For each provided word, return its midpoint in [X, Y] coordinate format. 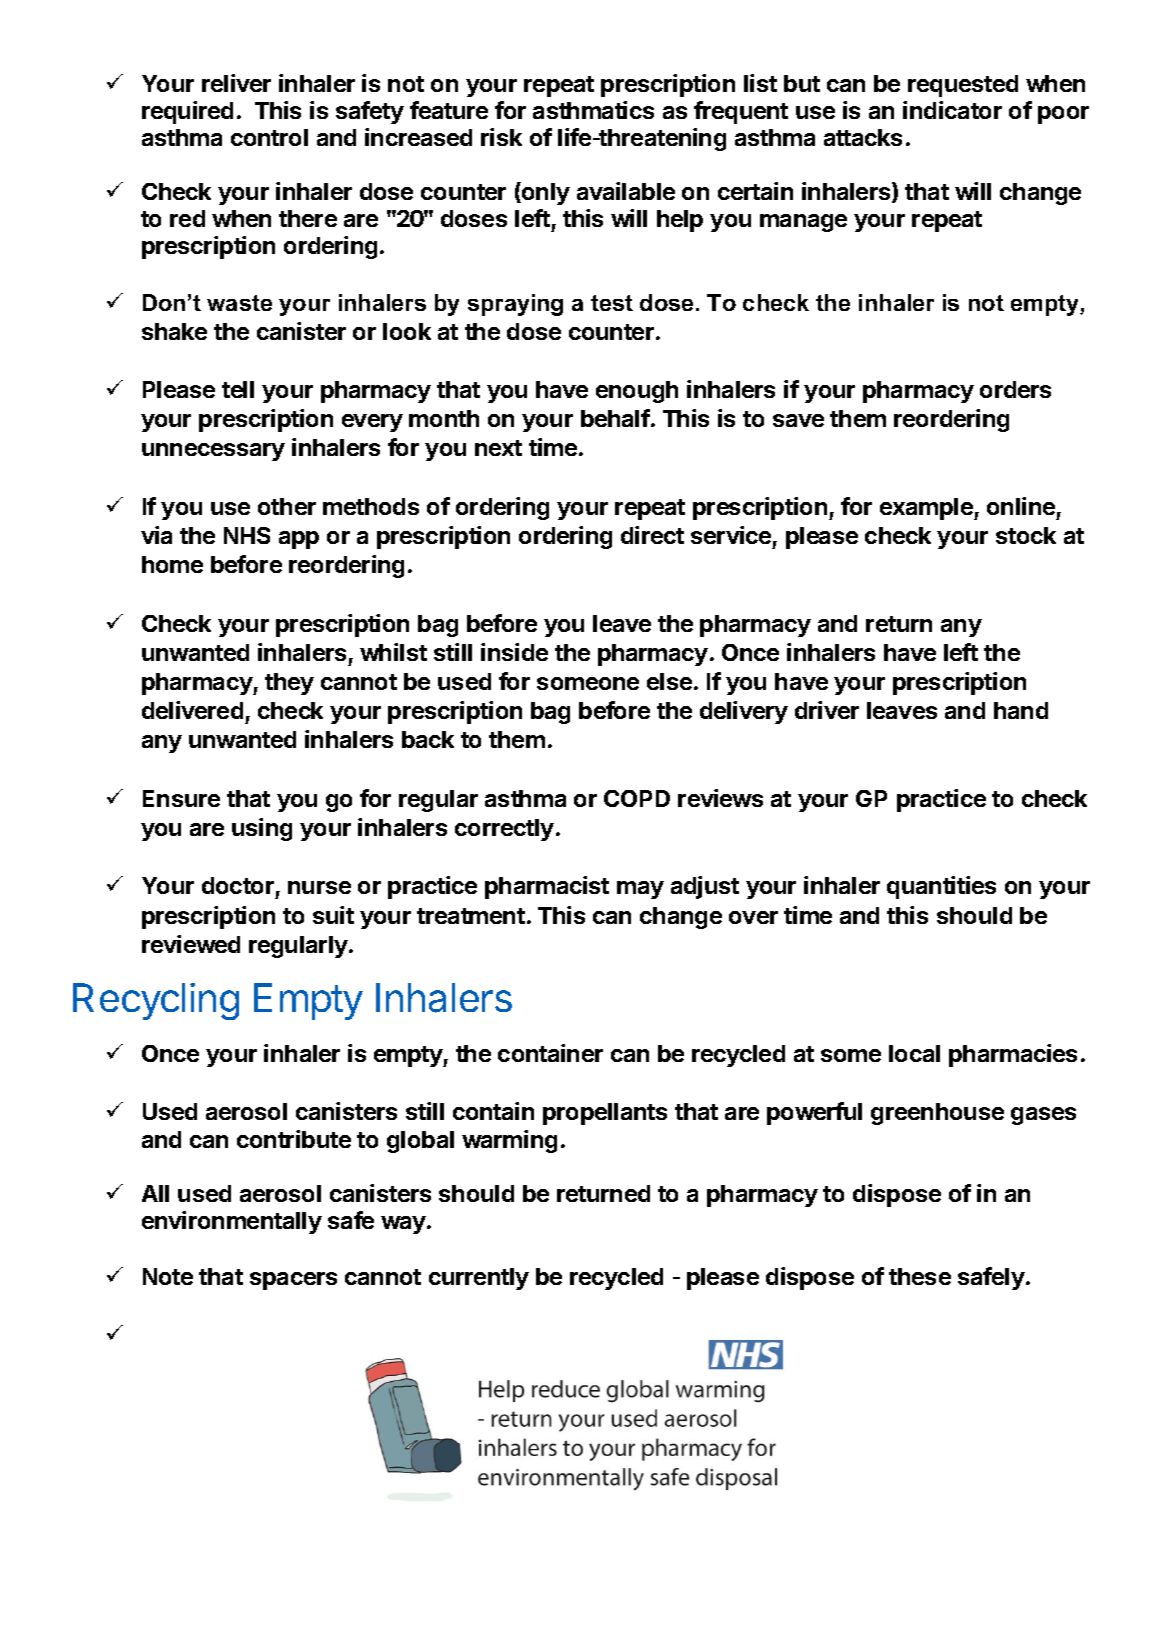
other [287, 506]
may [640, 890]
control [269, 137]
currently [479, 1279]
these [920, 1276]
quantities [941, 887]
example [927, 509]
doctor [238, 885]
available [626, 191]
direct [652, 535]
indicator [952, 110]
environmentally [232, 1222]
